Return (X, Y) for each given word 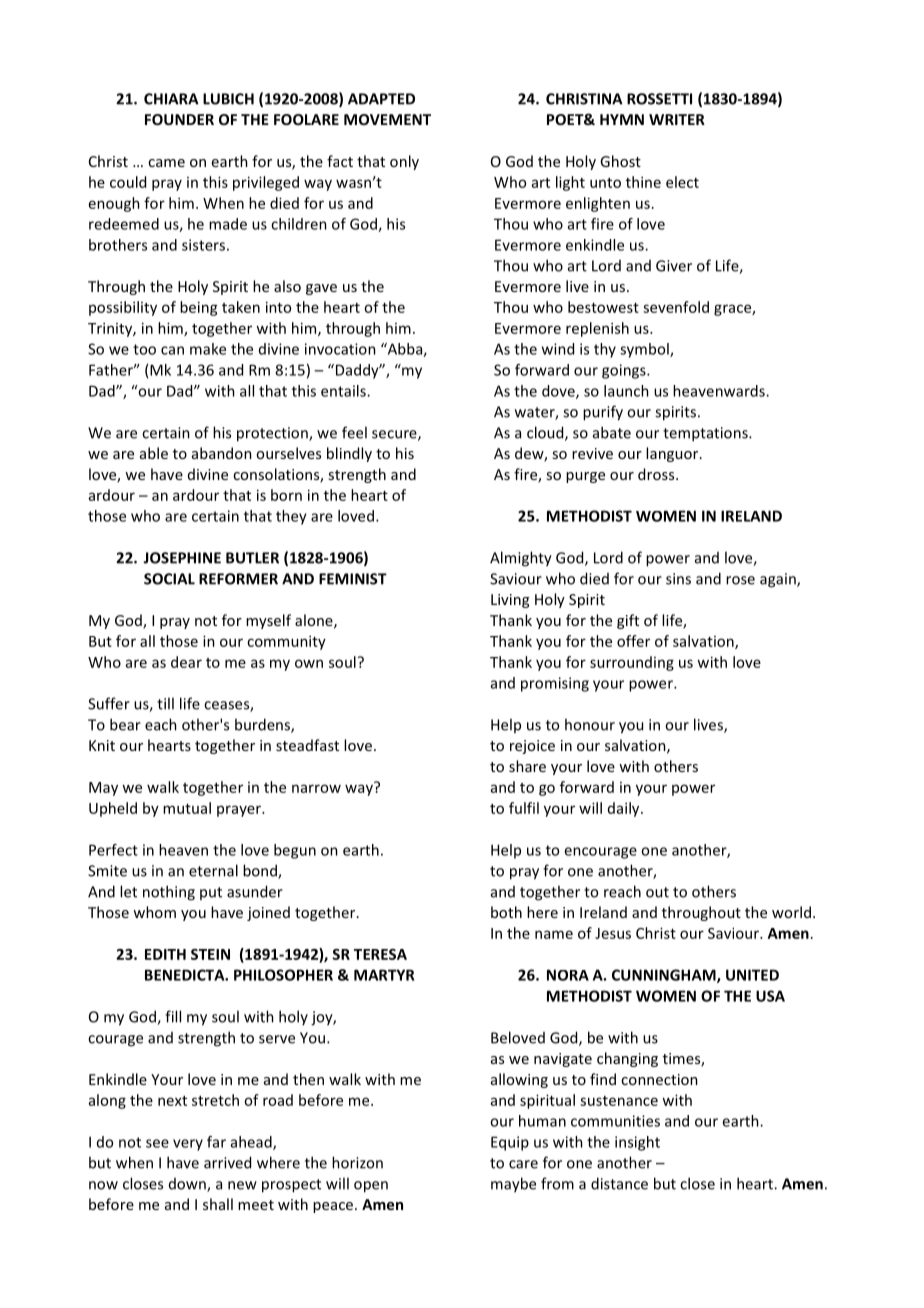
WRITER (677, 119)
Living (510, 601)
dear (186, 662)
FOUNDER (179, 119)
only (404, 162)
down (188, 1185)
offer (633, 641)
